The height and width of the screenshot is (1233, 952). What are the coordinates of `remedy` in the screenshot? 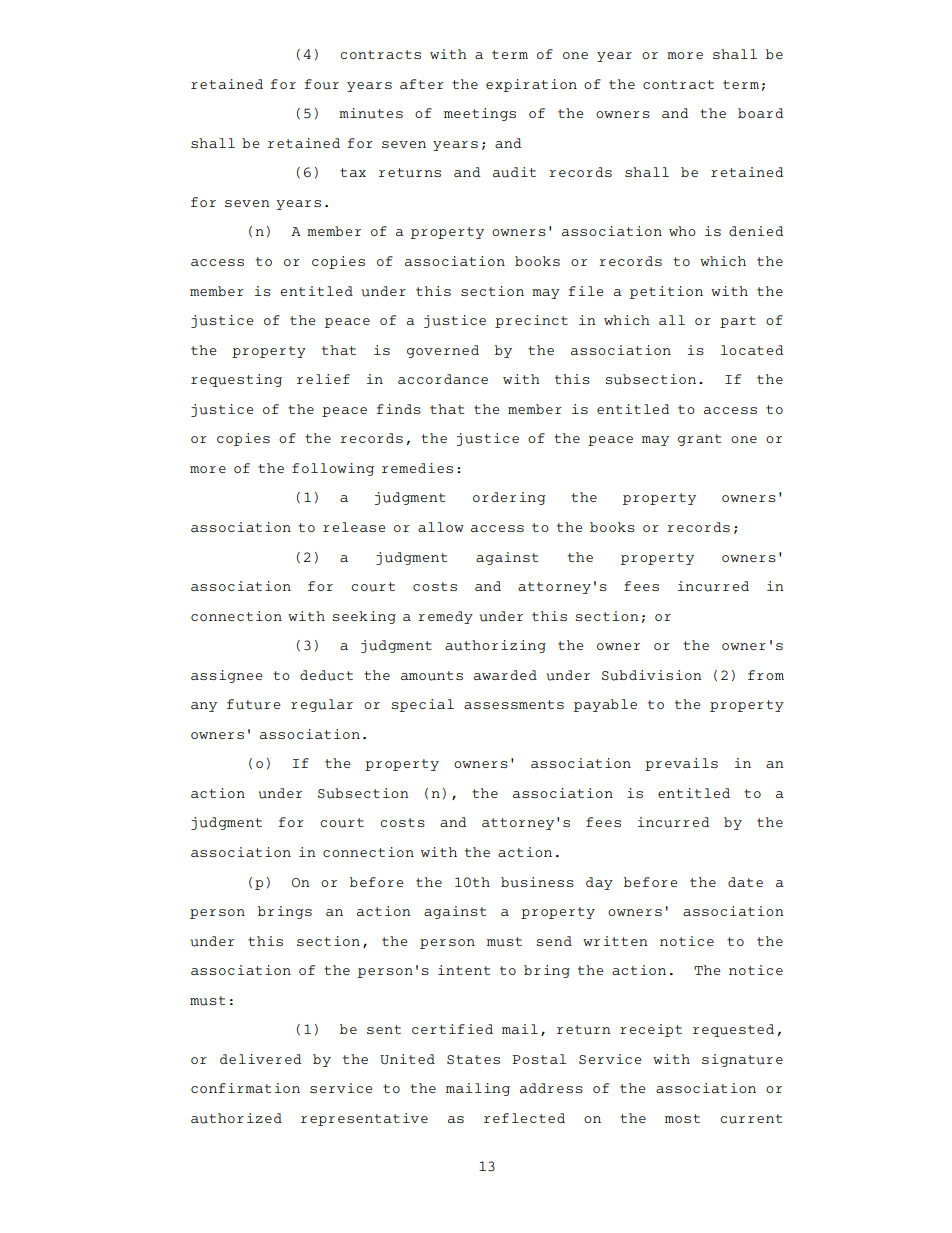 It's located at (445, 617).
